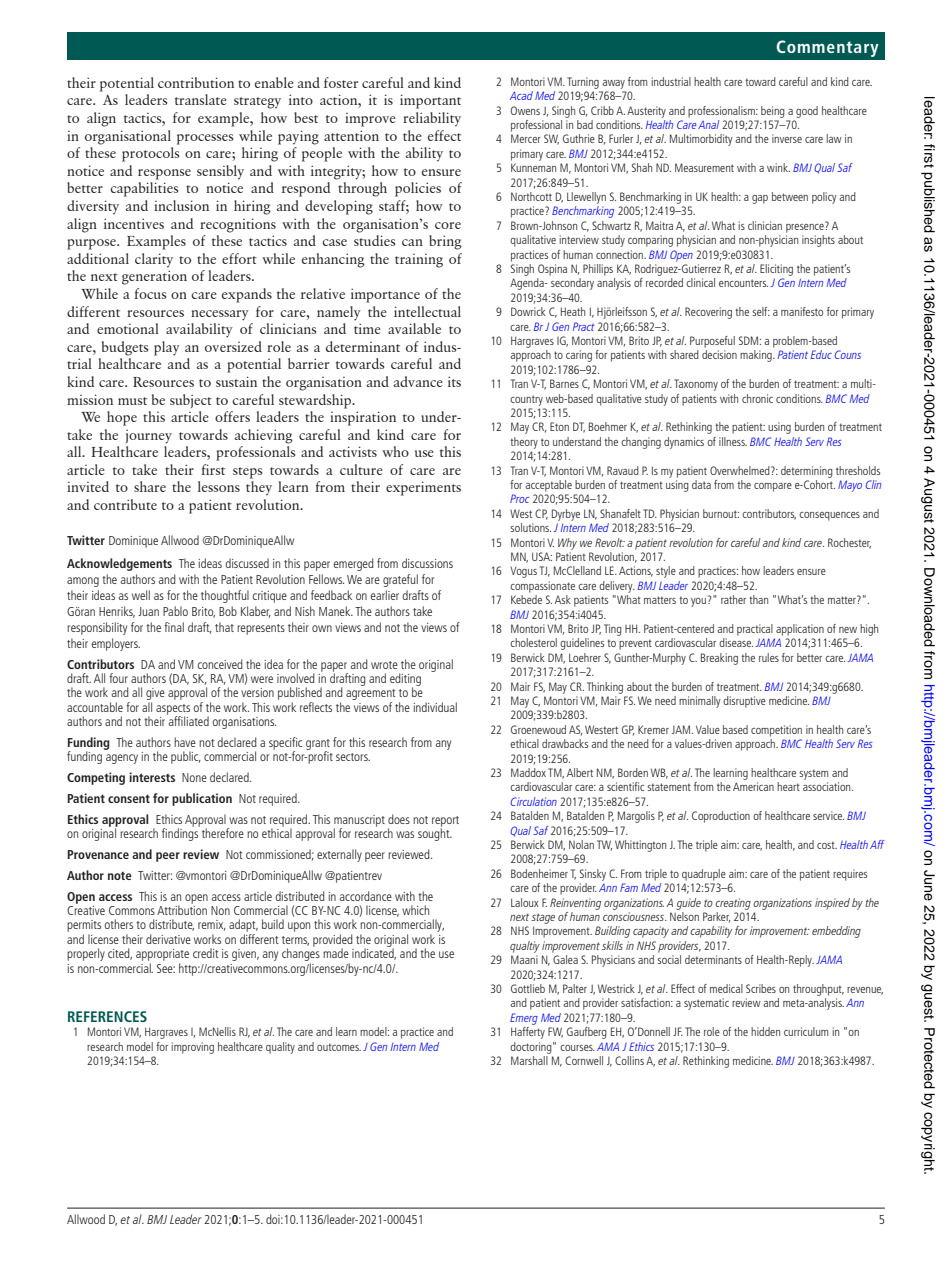 This page has height=1270, width=952. What do you see at coordinates (427, 563) in the page?
I see `discussions` at bounding box center [427, 563].
